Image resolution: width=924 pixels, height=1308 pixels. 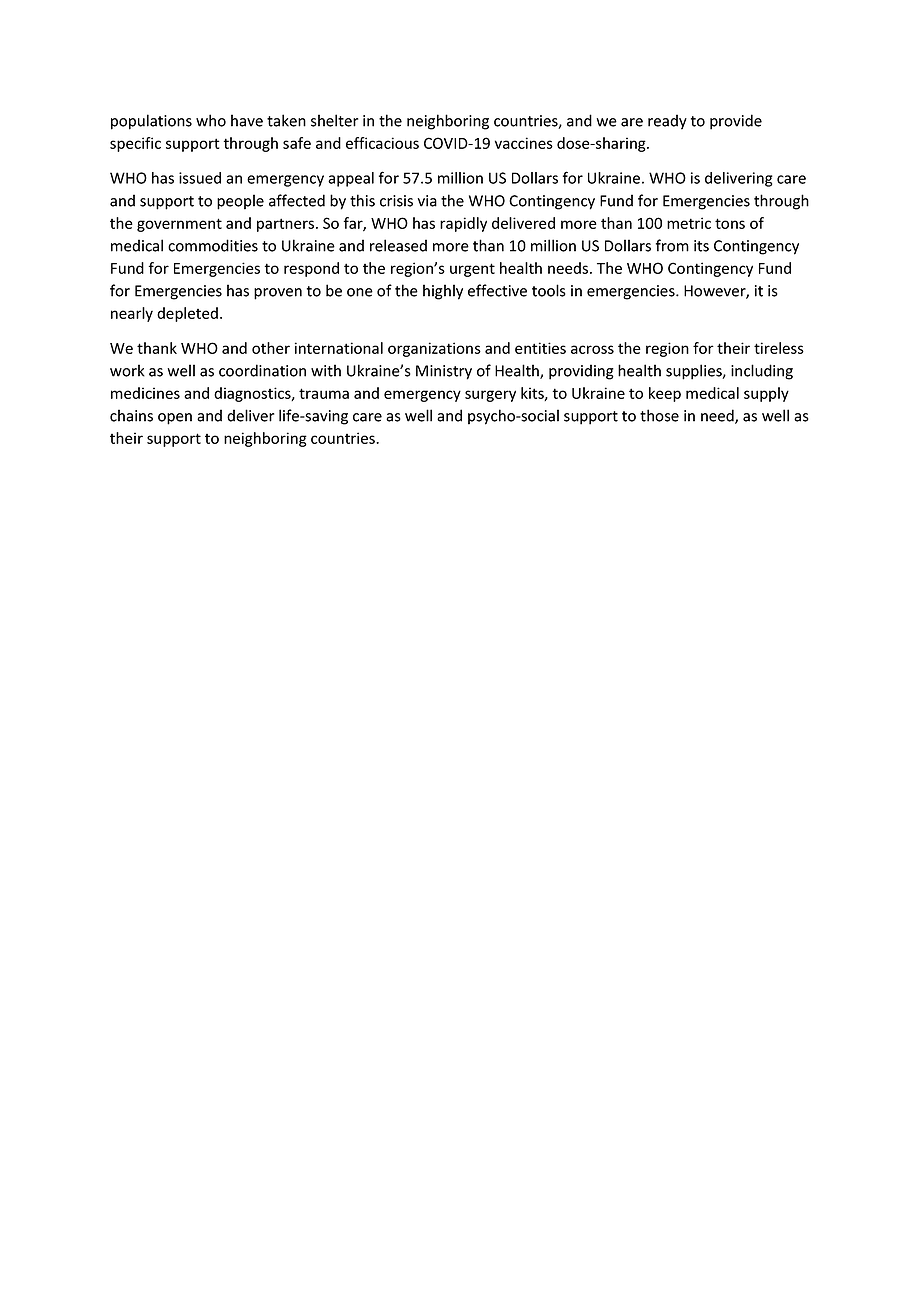 I want to click on efficacious, so click(x=382, y=143).
